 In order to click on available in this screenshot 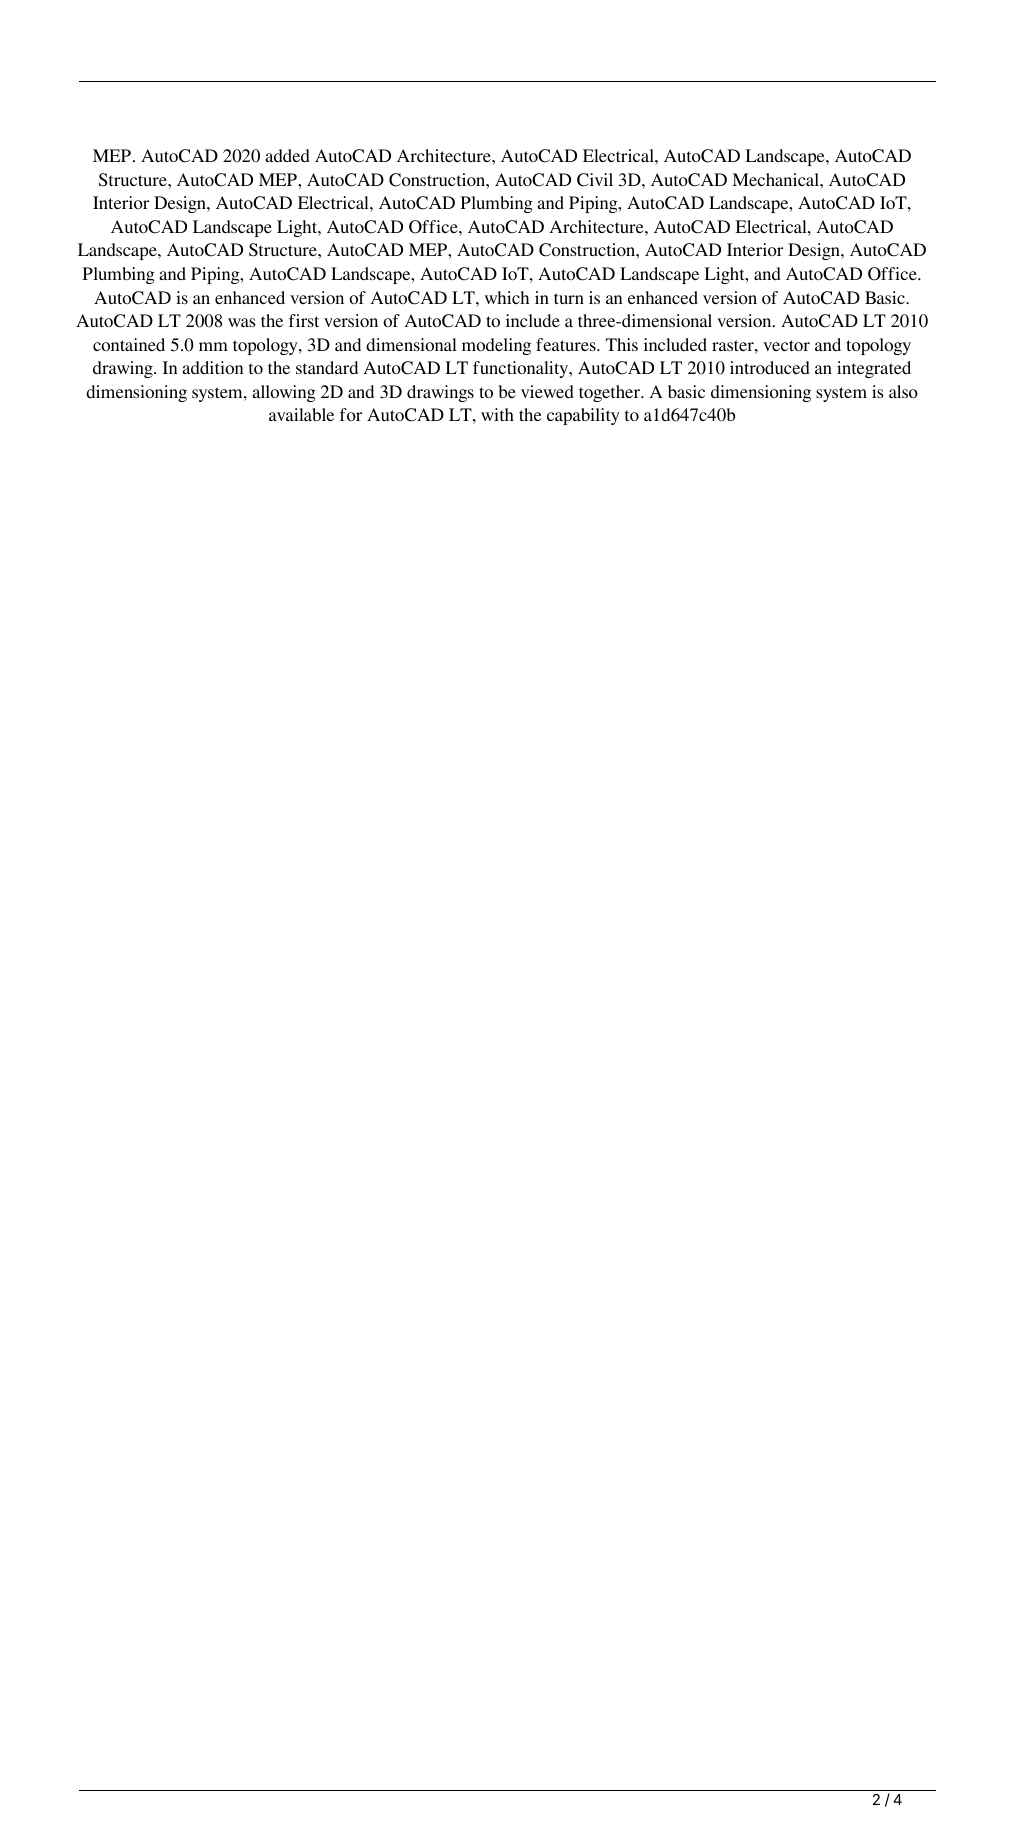, I will do `click(301, 414)`.
